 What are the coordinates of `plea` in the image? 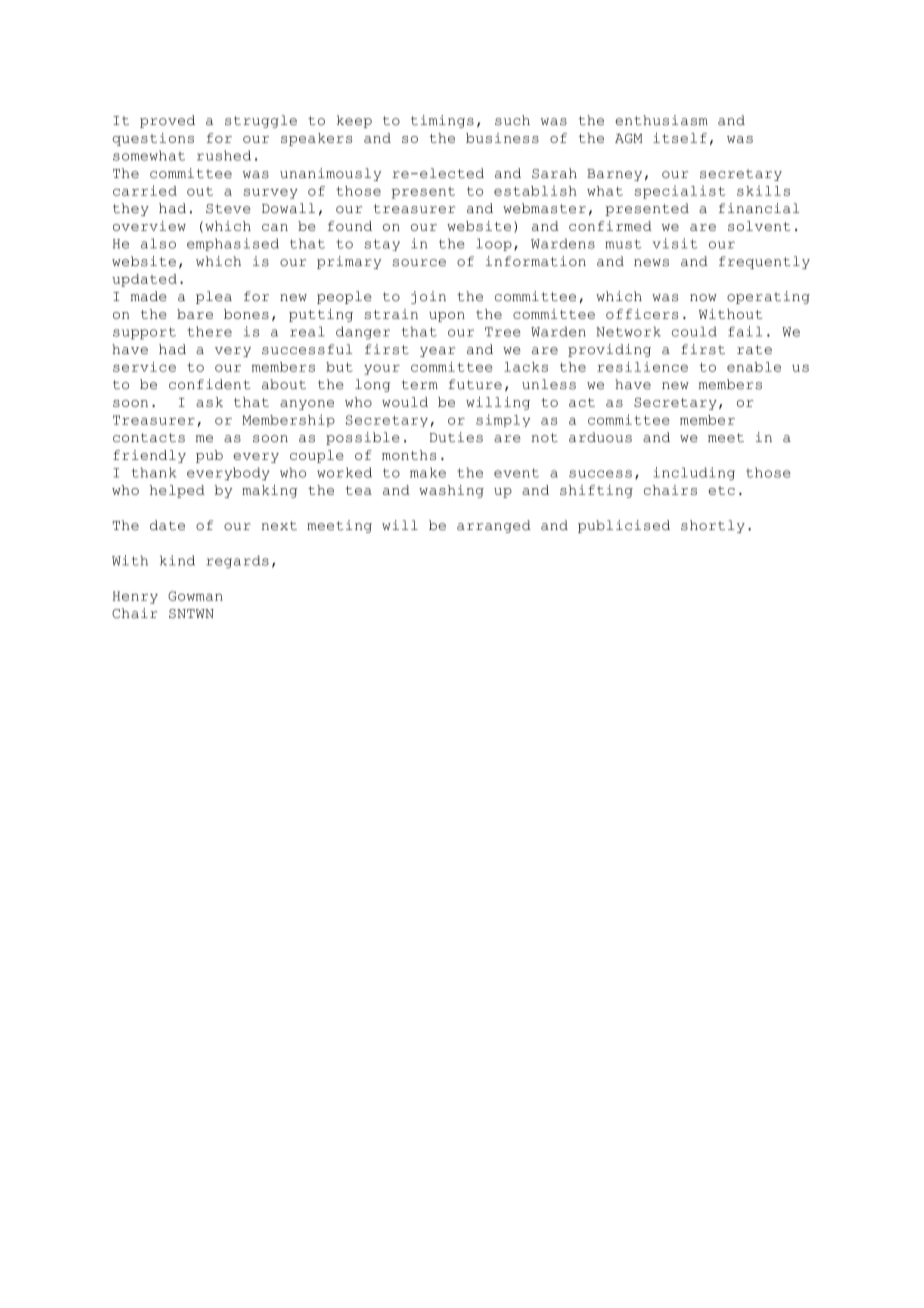 It's located at (214, 297).
